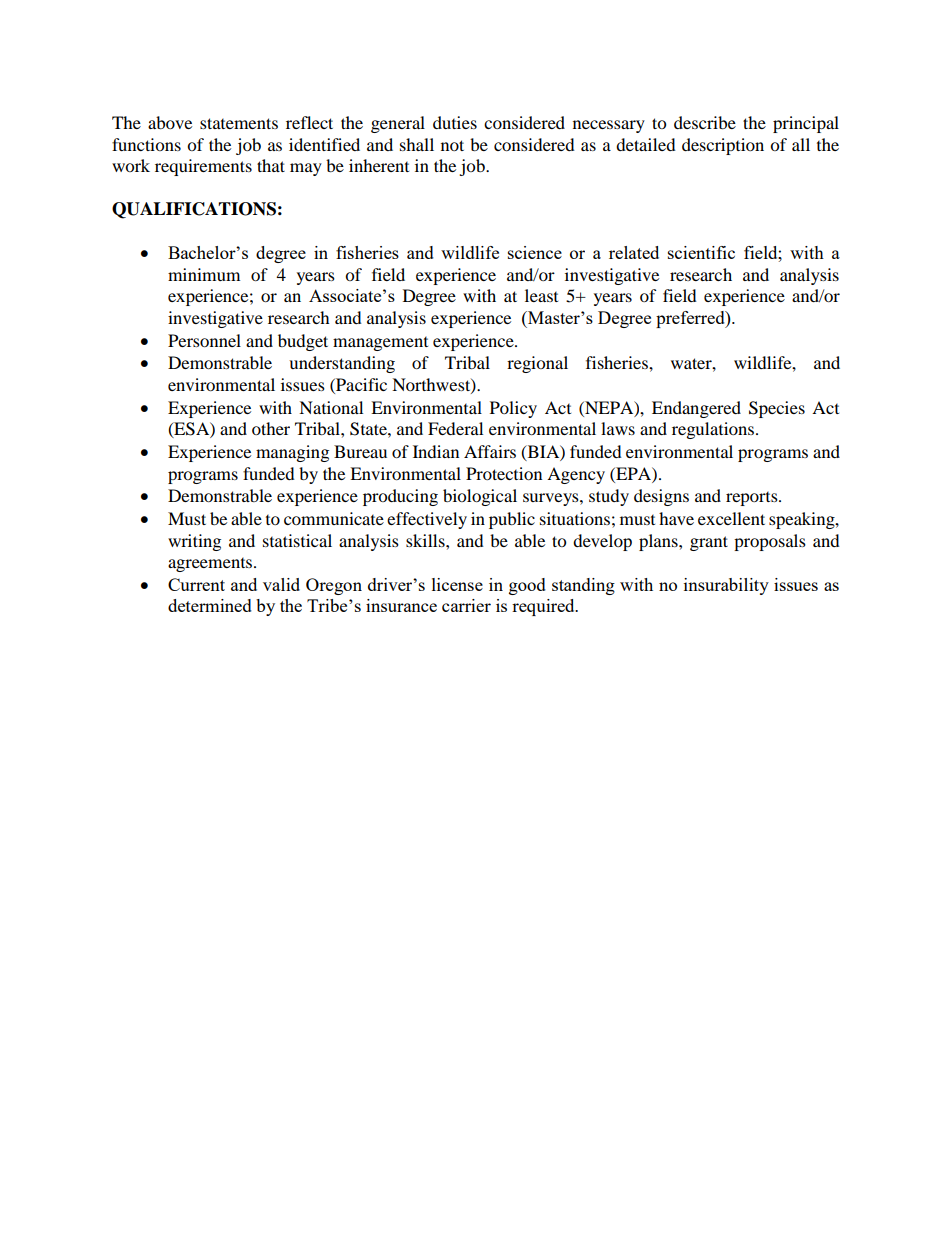 The width and height of the document is (952, 1233). What do you see at coordinates (204, 340) in the document?
I see `Personnel` at bounding box center [204, 340].
